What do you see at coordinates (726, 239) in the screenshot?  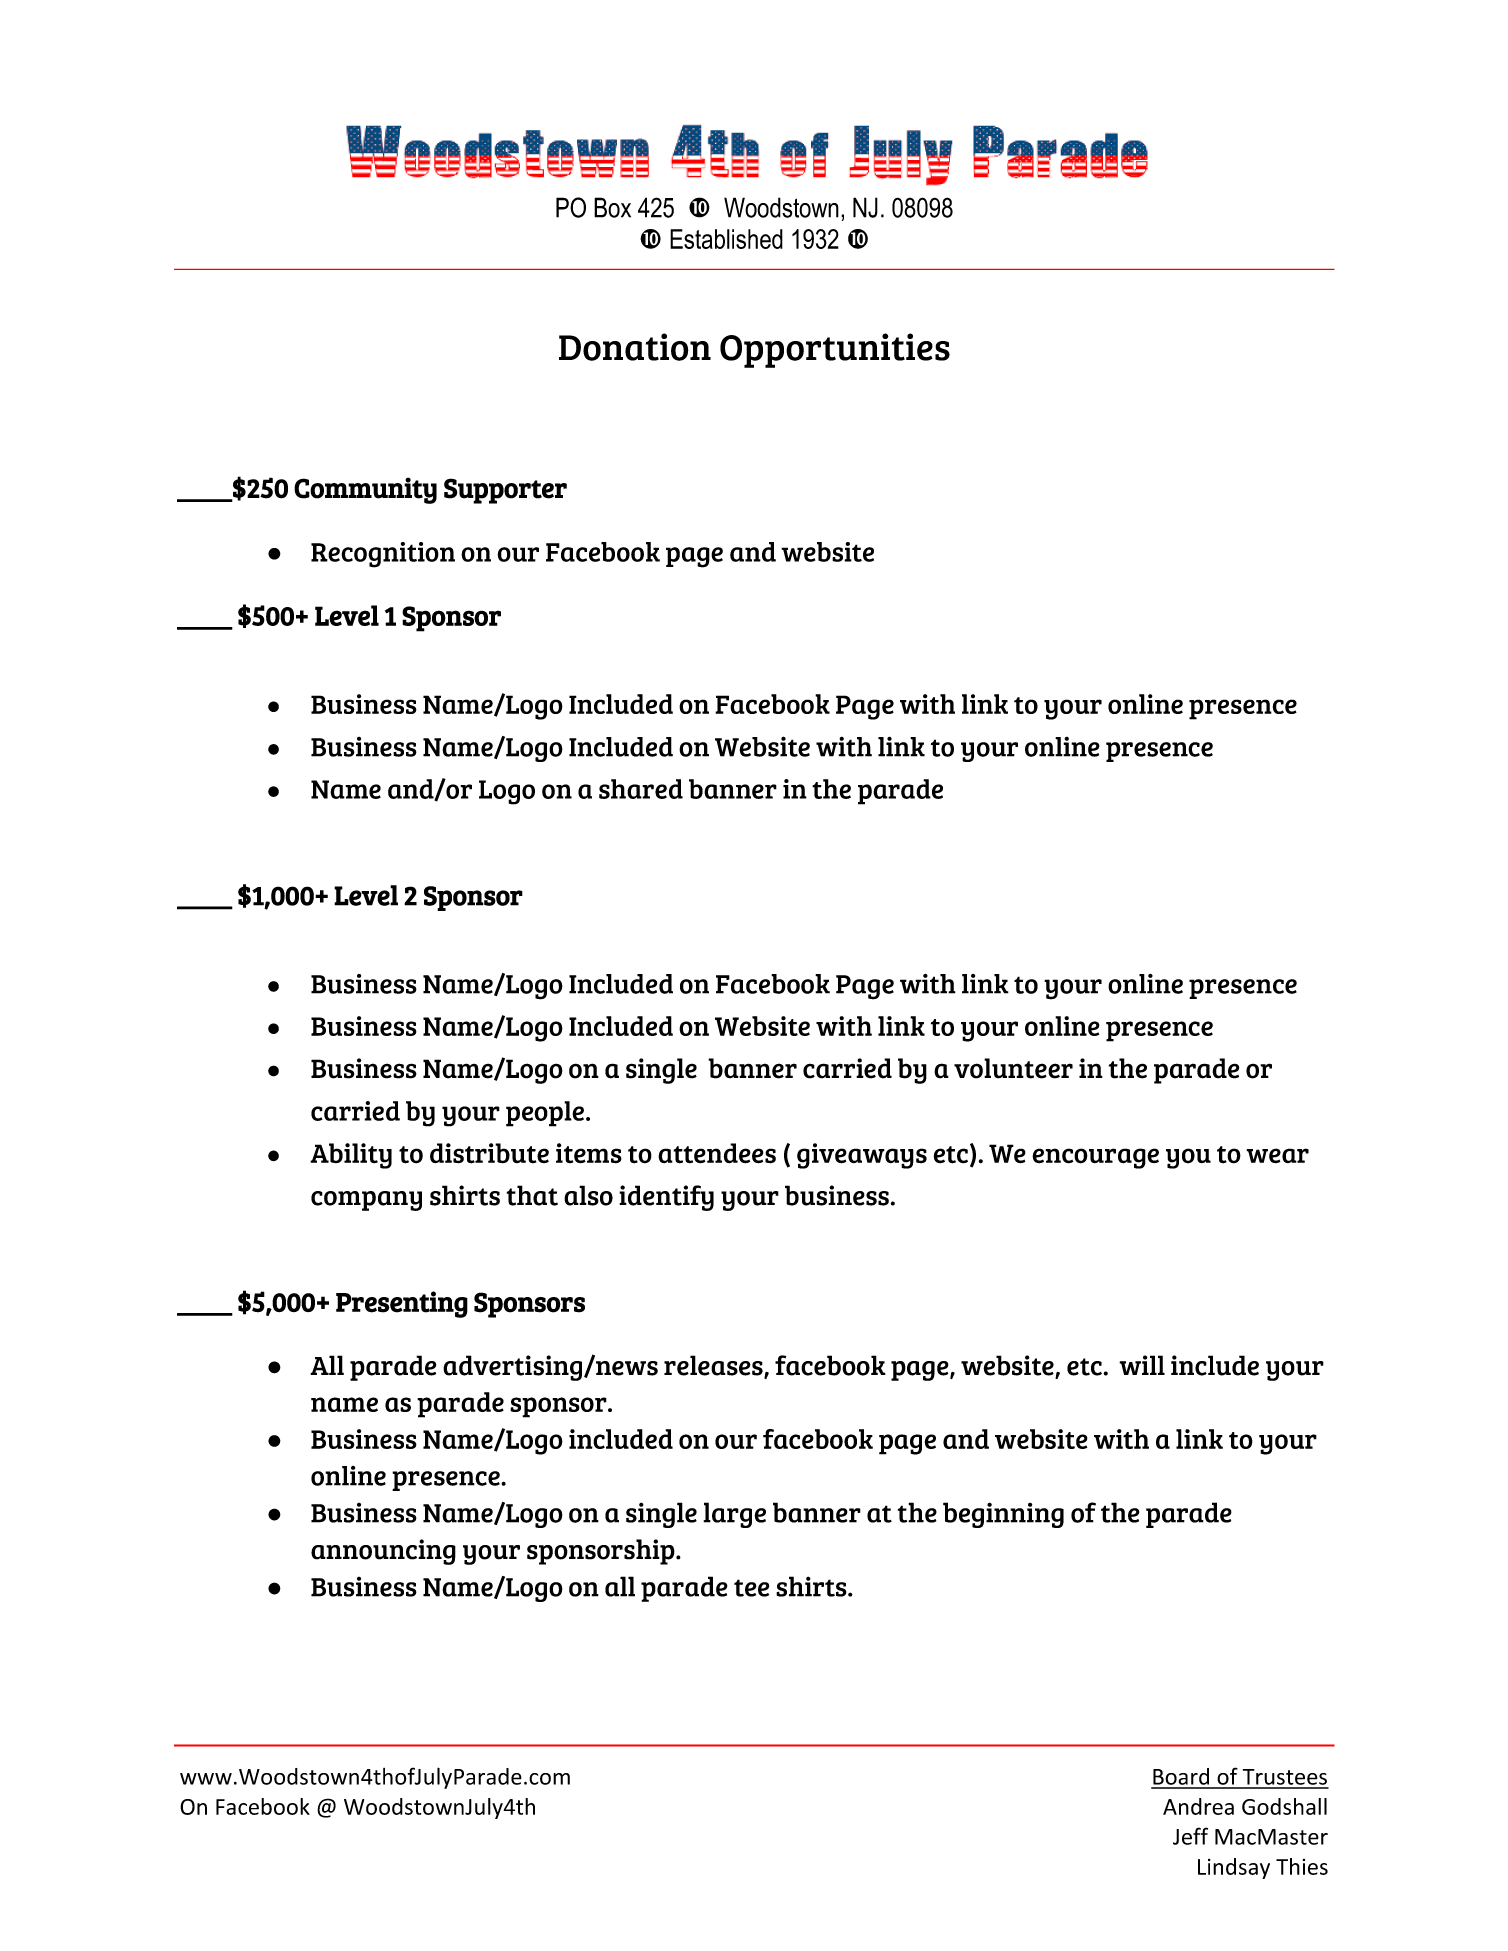 I see `Established` at bounding box center [726, 239].
